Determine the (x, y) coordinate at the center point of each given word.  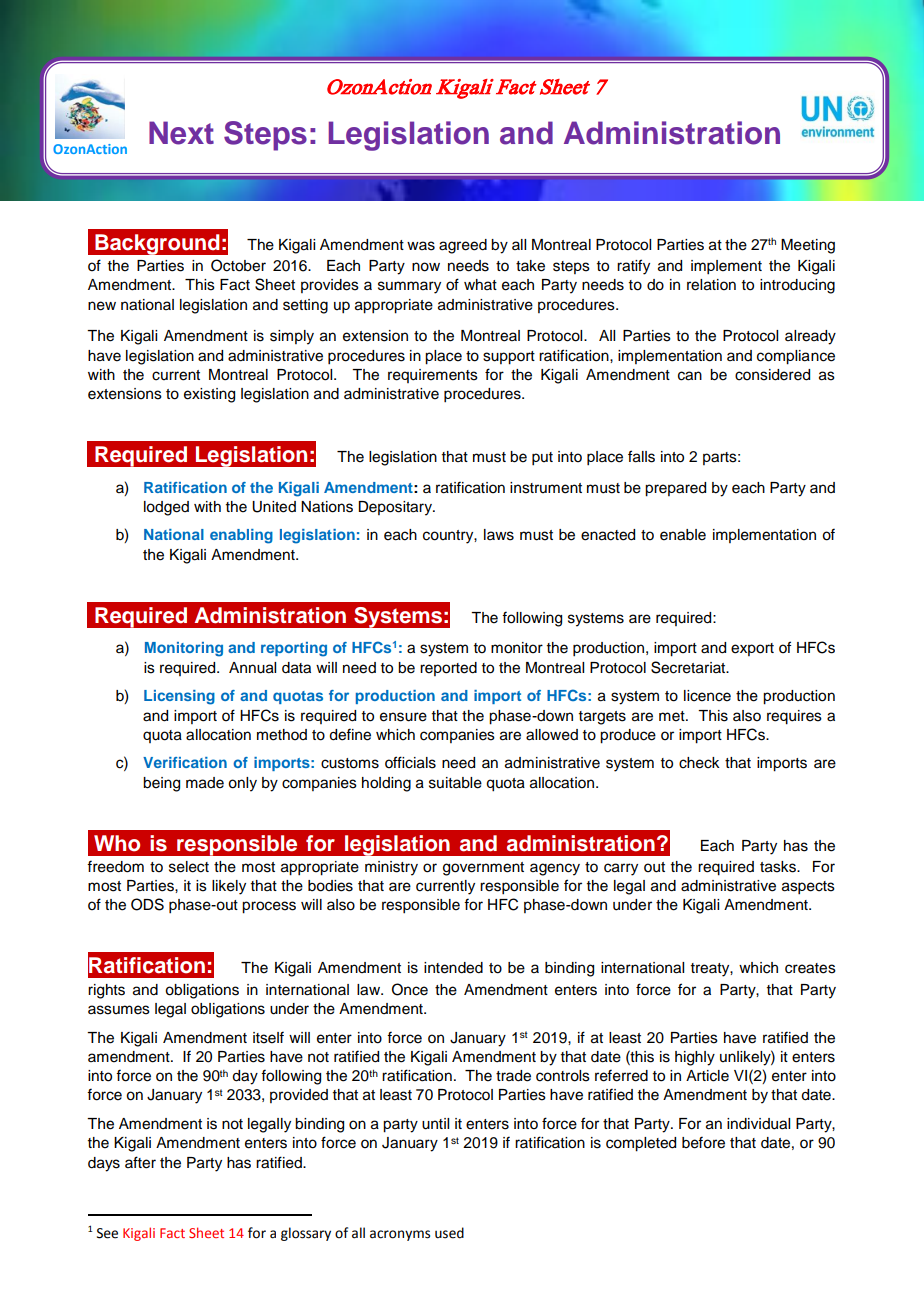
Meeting (808, 246)
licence (707, 696)
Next (181, 133)
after (140, 1162)
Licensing (179, 697)
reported (448, 669)
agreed (463, 246)
